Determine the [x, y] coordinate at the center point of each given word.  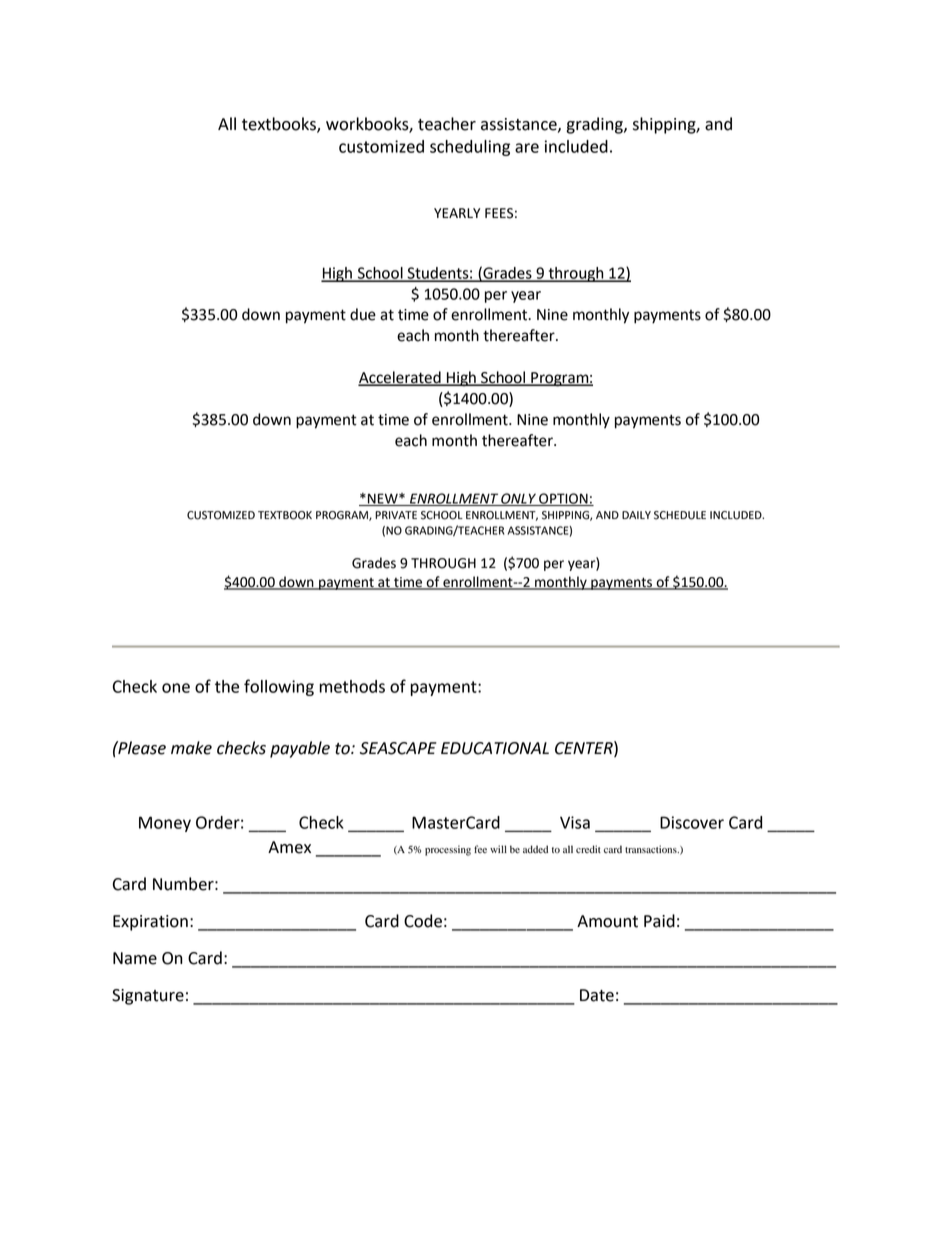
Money [165, 824]
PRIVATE [396, 515]
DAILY [636, 515]
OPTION [563, 499]
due [363, 314]
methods [352, 686]
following [279, 687]
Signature [148, 997]
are [527, 148]
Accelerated [400, 378]
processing [448, 850]
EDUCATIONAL [495, 748]
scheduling [470, 148]
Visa [575, 822]
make [191, 748]
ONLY [518, 499]
